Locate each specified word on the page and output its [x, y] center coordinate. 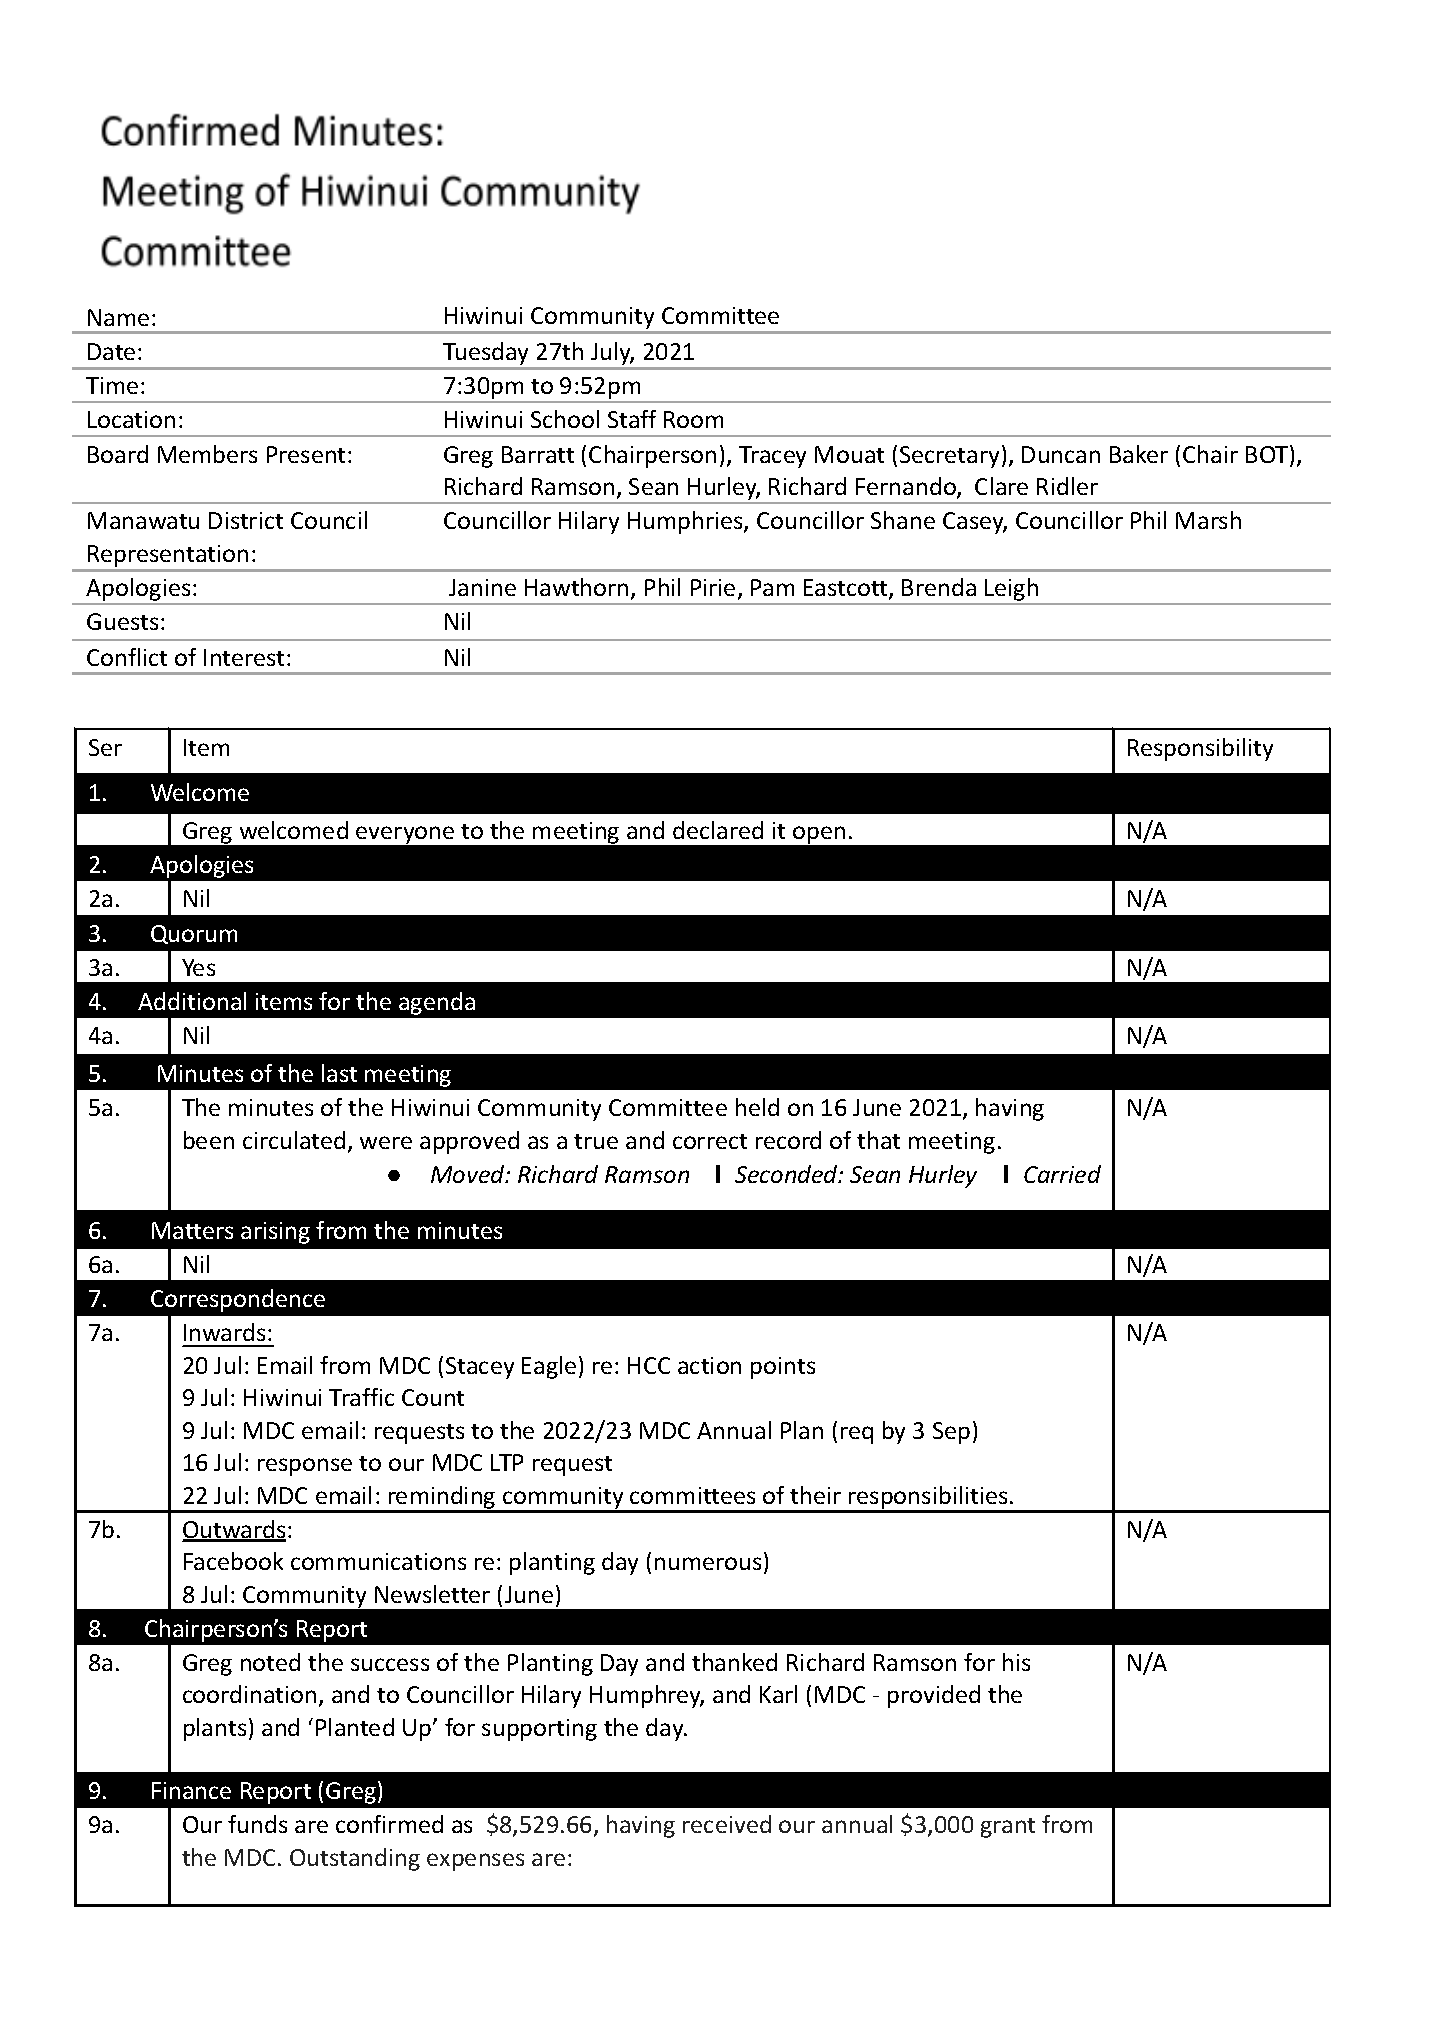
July [612, 353]
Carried [1062, 1174]
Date [111, 351]
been [209, 1140]
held [757, 1107]
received [727, 1824]
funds [257, 1824]
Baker [1139, 454]
